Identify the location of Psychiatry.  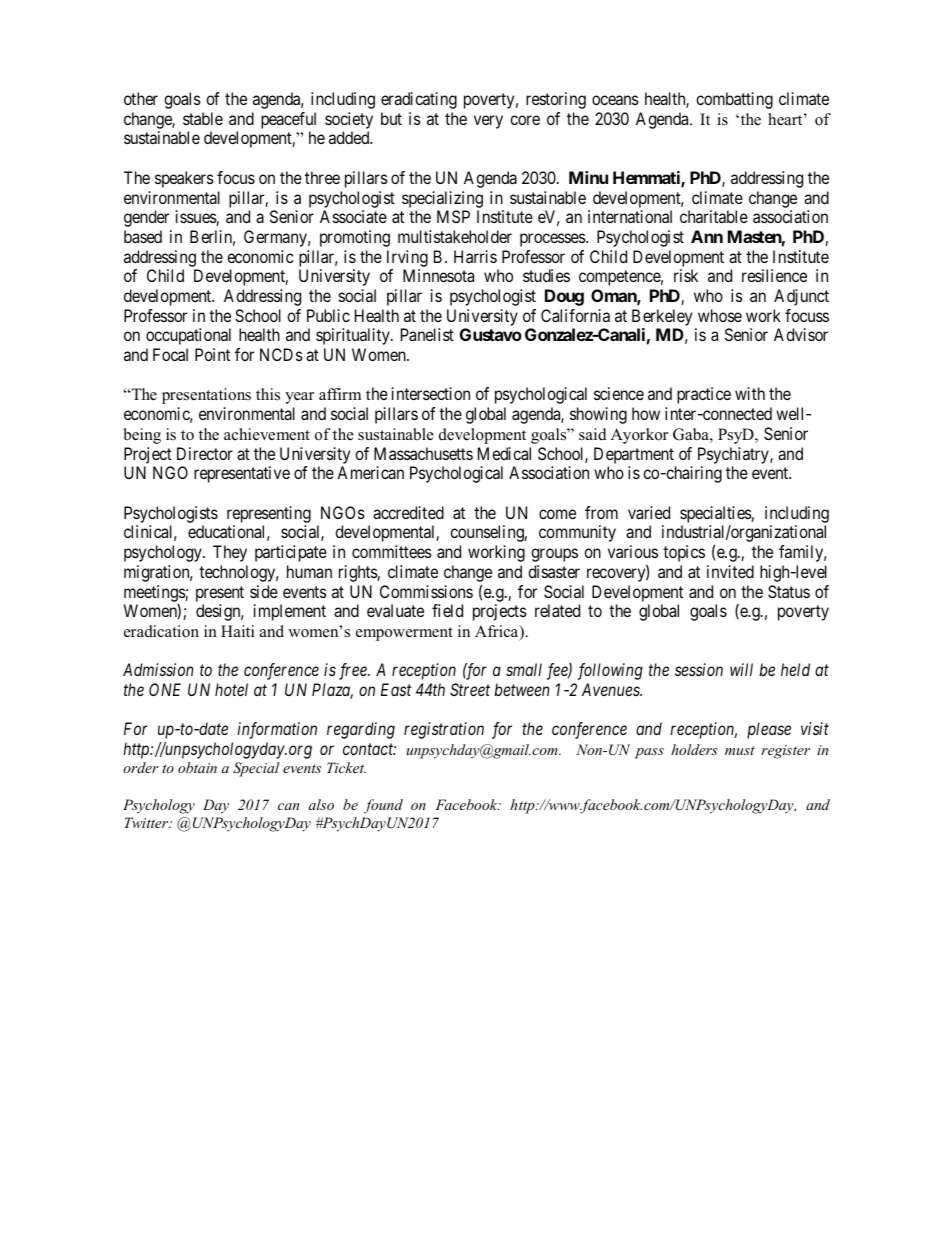
(734, 455).
